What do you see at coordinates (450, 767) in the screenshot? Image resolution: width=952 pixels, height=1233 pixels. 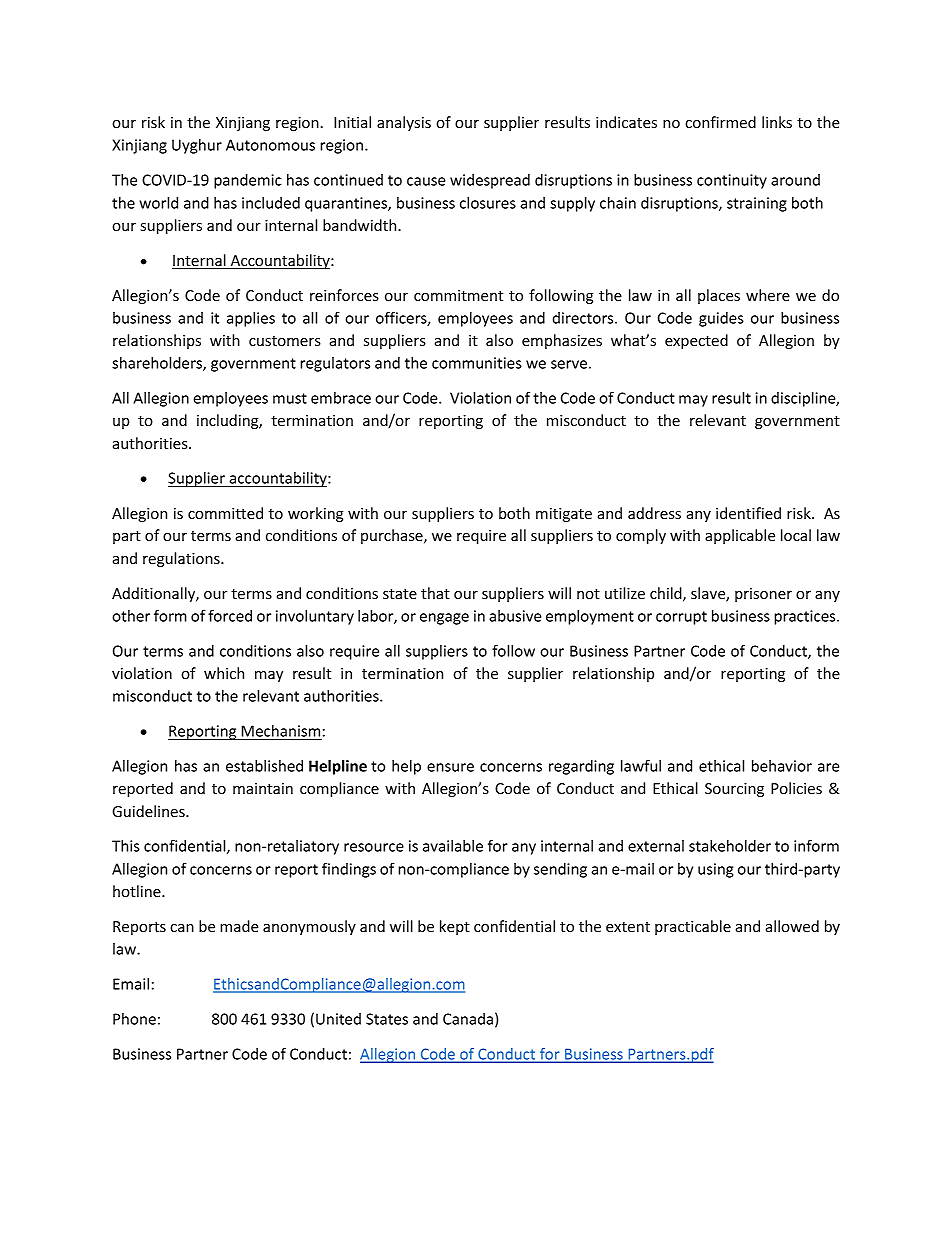 I see `ensure` at bounding box center [450, 767].
